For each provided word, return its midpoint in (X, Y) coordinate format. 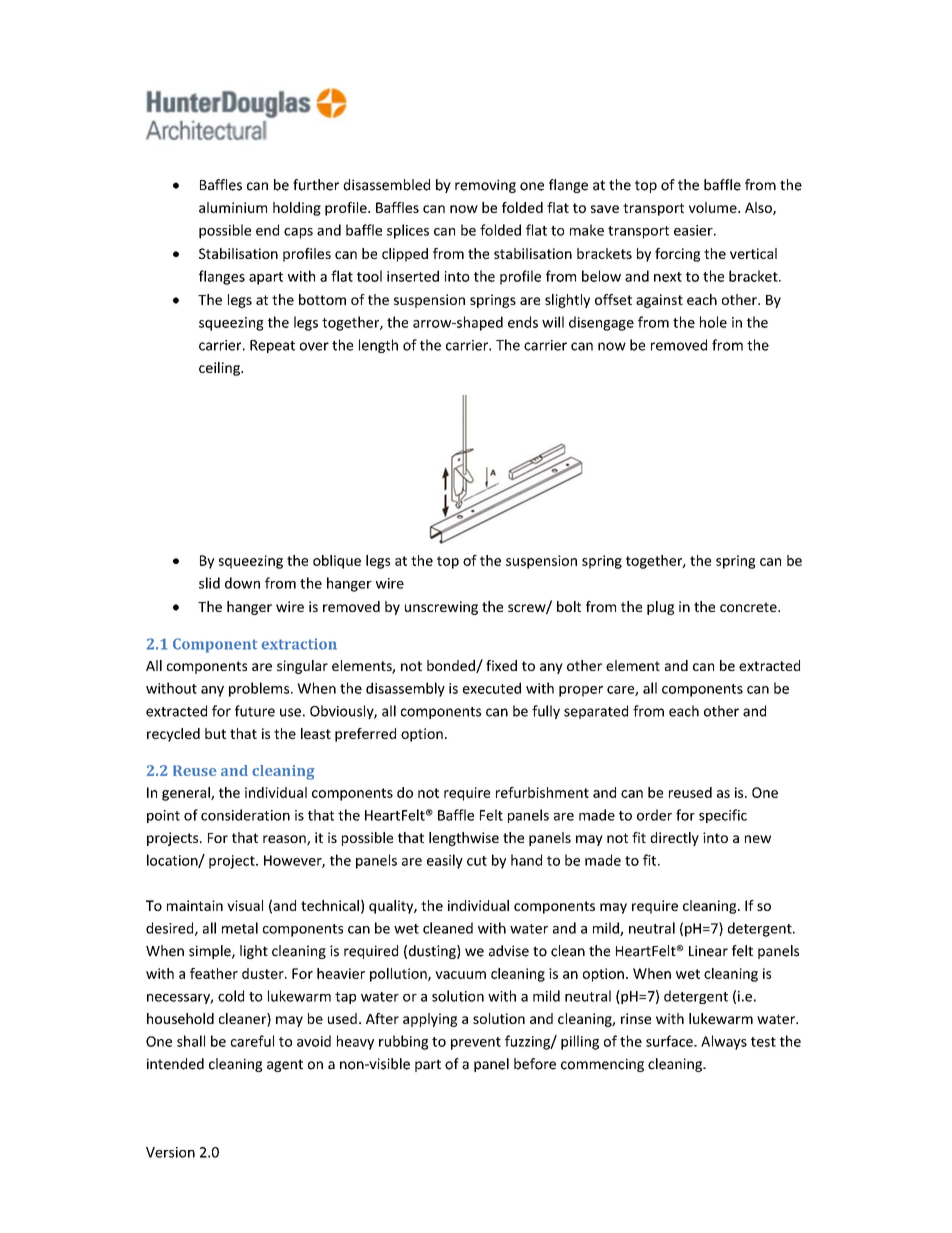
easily (445, 861)
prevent (476, 1043)
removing (485, 186)
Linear (708, 951)
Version (170, 1152)
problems (260, 689)
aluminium (233, 207)
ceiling (220, 369)
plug (660, 608)
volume (714, 207)
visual (245, 905)
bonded (452, 666)
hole (713, 322)
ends (523, 322)
